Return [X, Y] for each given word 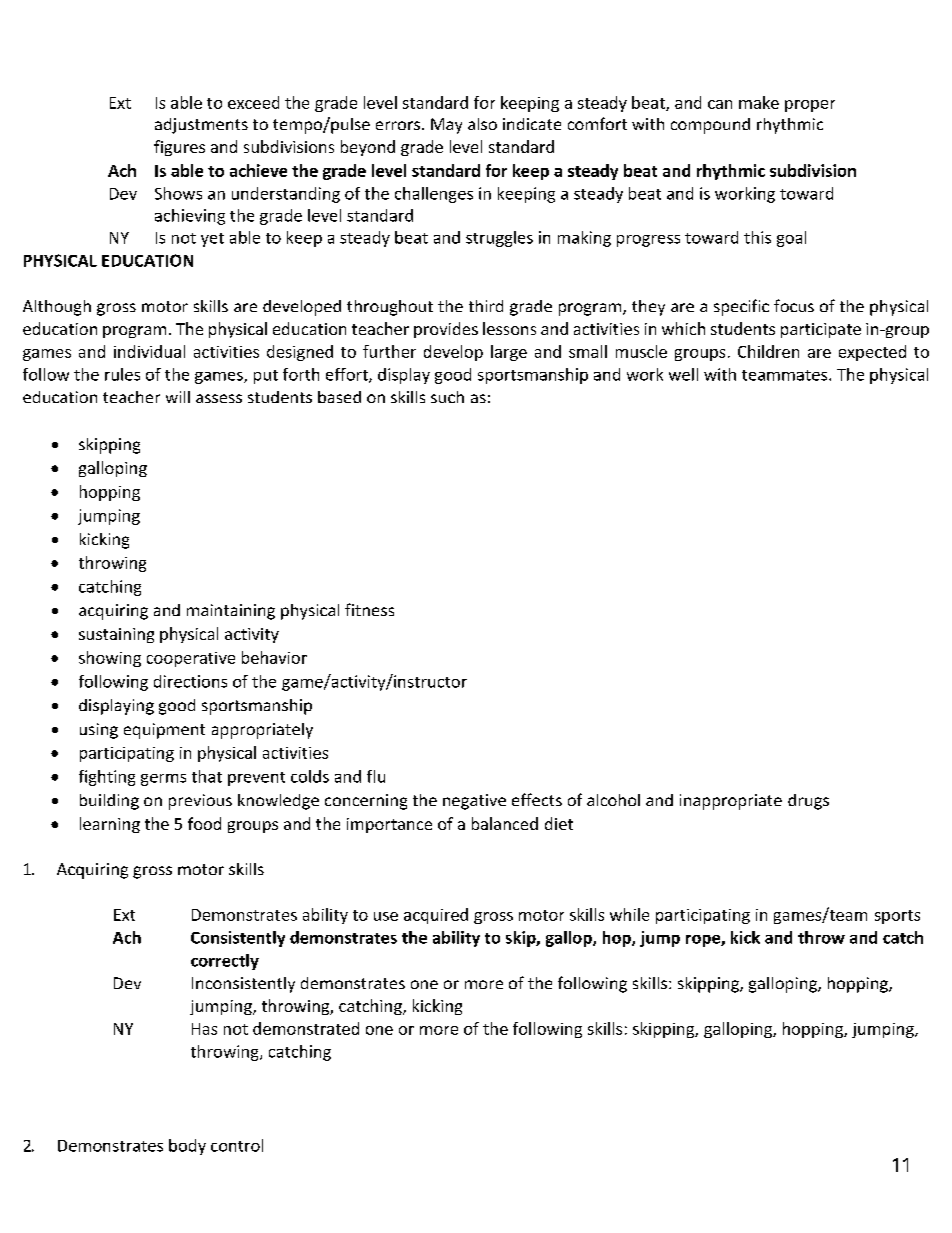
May [446, 126]
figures [179, 148]
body [187, 1147]
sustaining [116, 635]
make [759, 102]
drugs [808, 802]
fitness [369, 609]
